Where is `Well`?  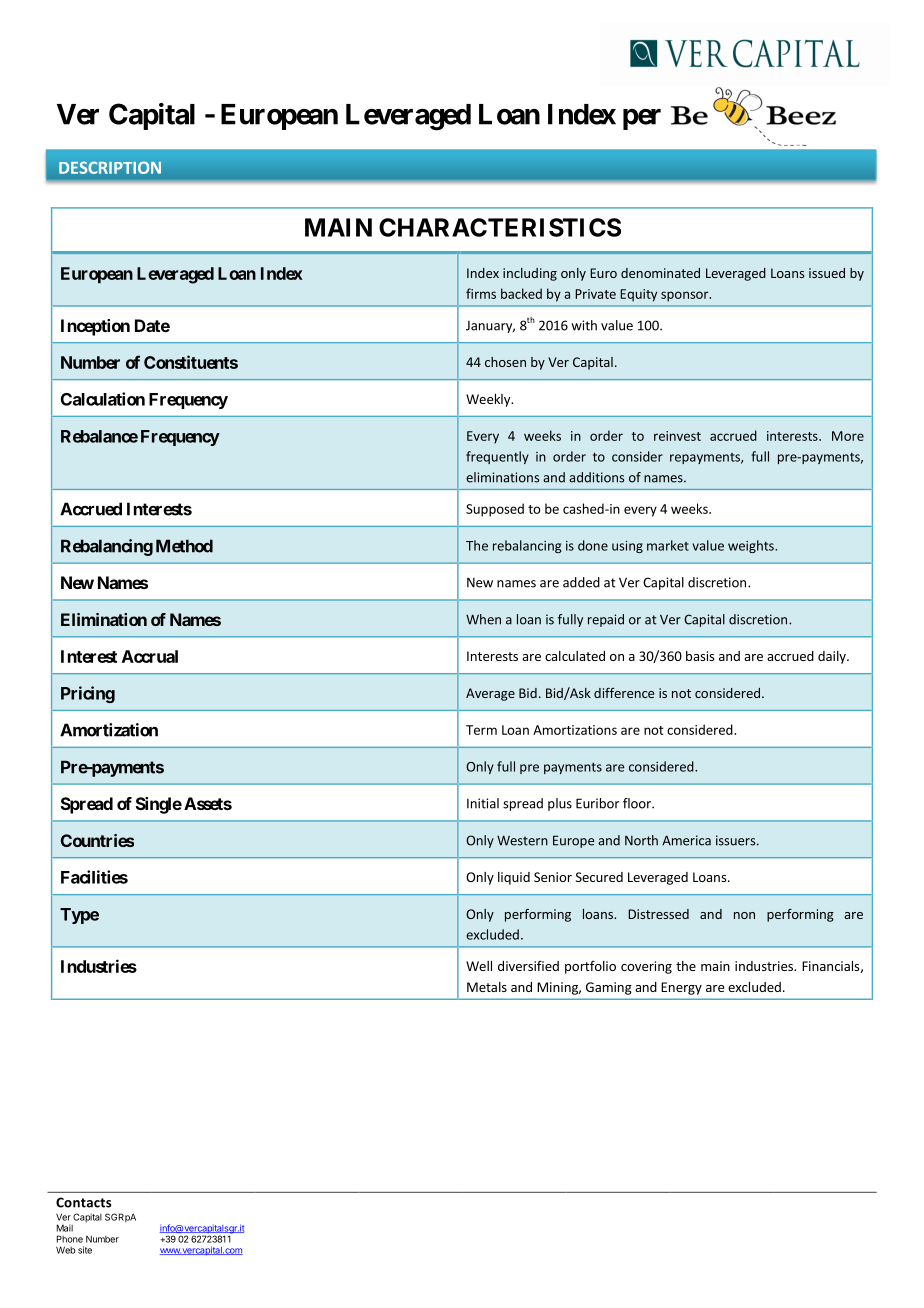 Well is located at coordinates (479, 966).
